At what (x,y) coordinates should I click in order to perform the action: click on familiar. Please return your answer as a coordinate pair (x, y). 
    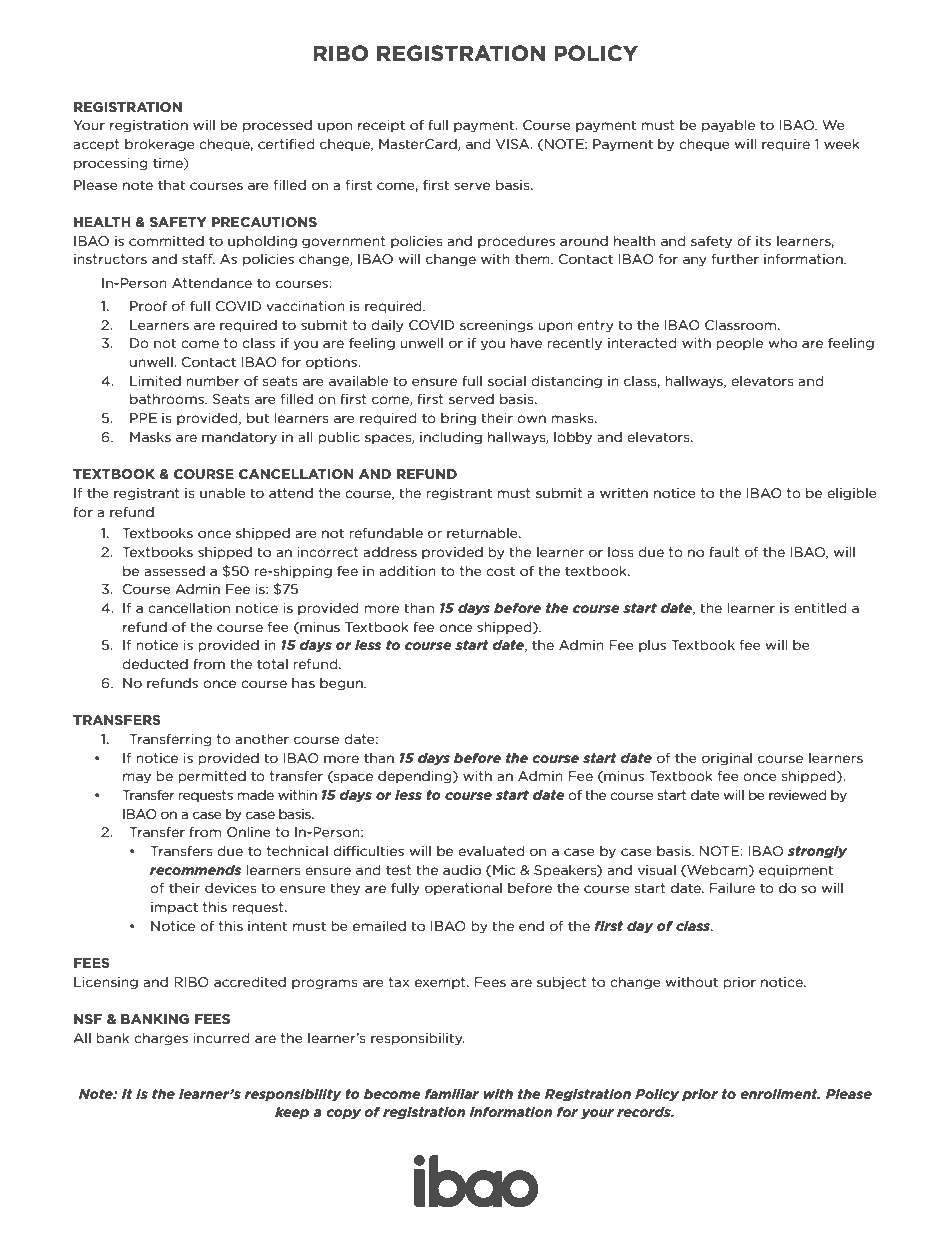
    Looking at the image, I should click on (452, 1093).
